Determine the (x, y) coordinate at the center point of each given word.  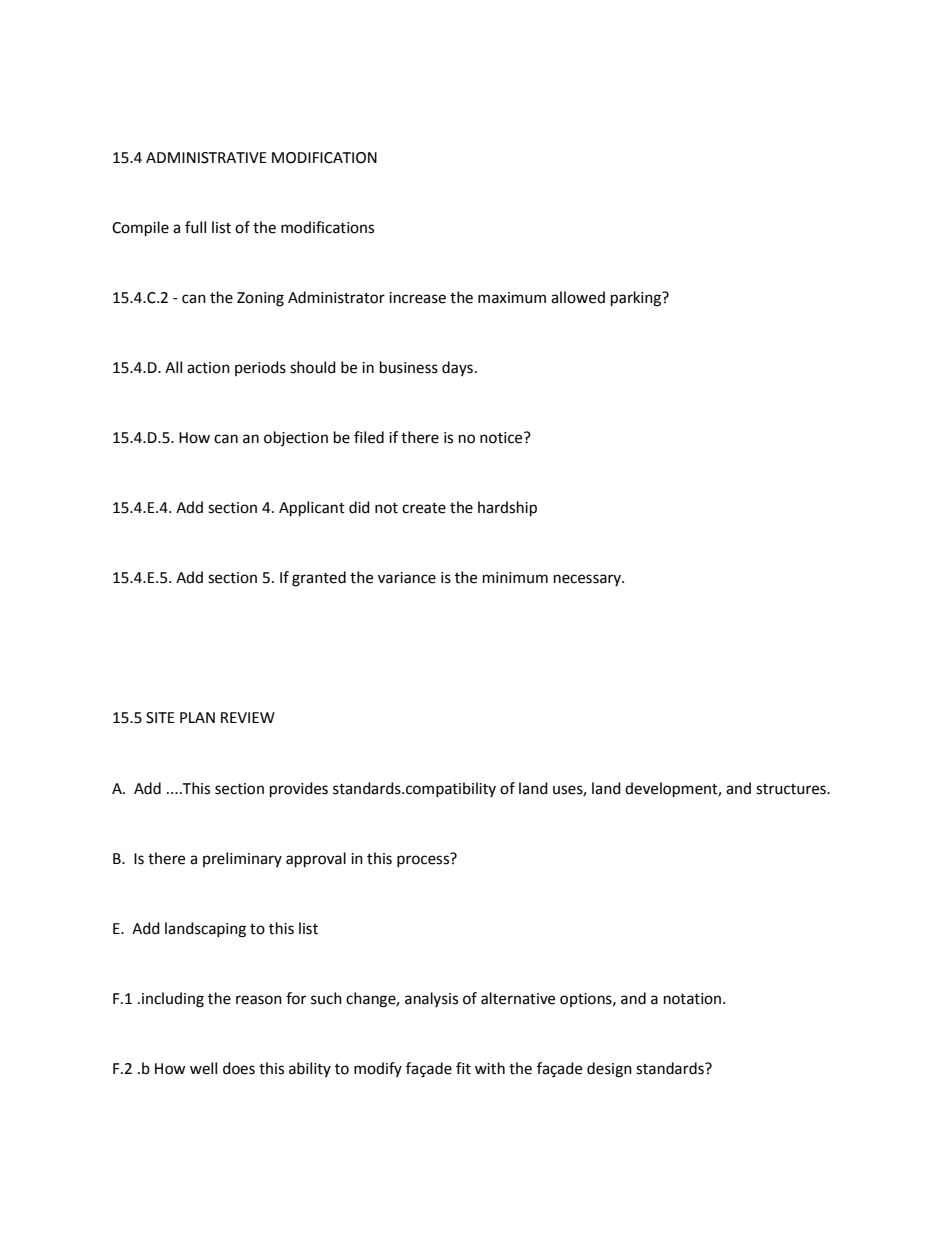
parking (637, 299)
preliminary (242, 859)
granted (319, 579)
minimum (515, 578)
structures (792, 789)
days (457, 368)
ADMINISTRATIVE (206, 158)
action (208, 368)
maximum (512, 298)
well (203, 1068)
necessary (588, 580)
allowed (578, 297)
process (424, 860)
